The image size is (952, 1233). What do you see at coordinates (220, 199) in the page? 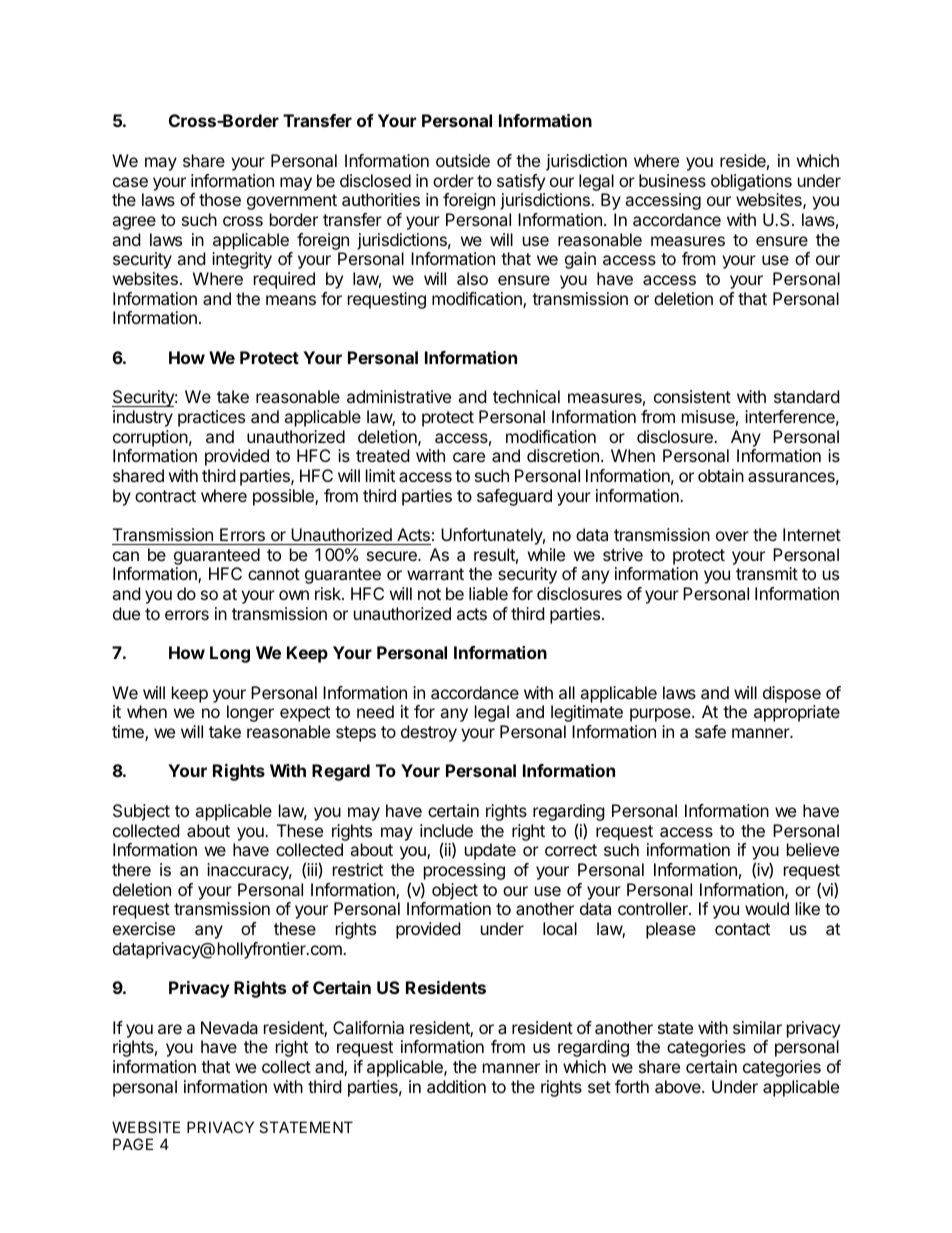
I see `those` at bounding box center [220, 199].
